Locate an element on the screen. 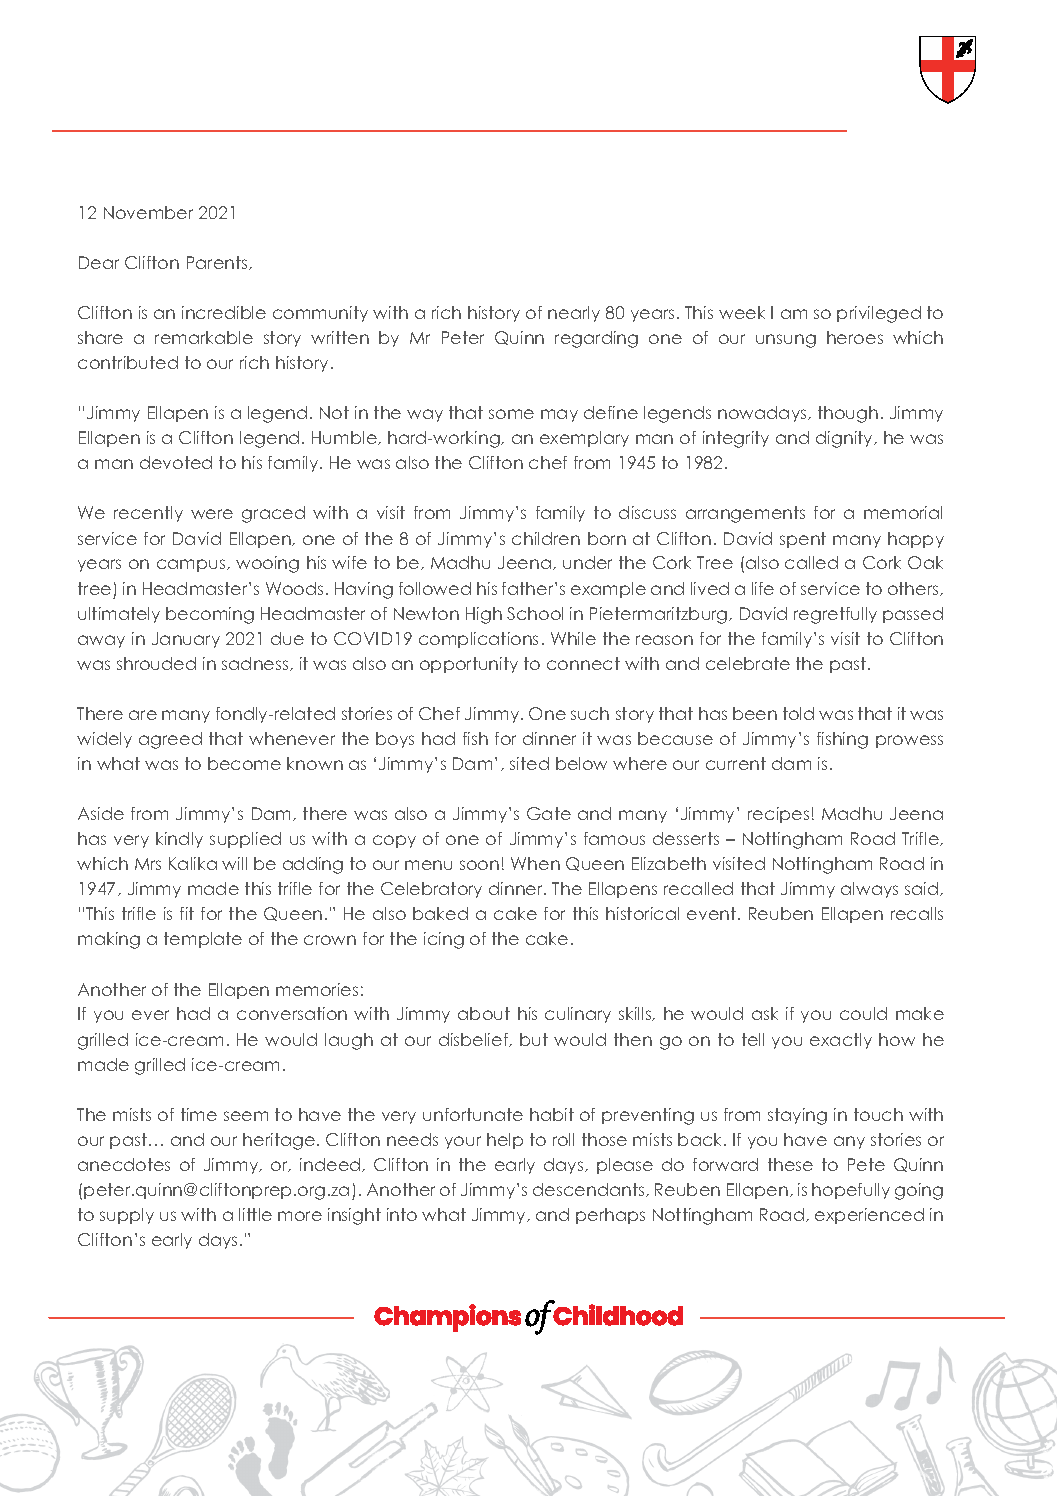  privileged is located at coordinates (879, 314).
